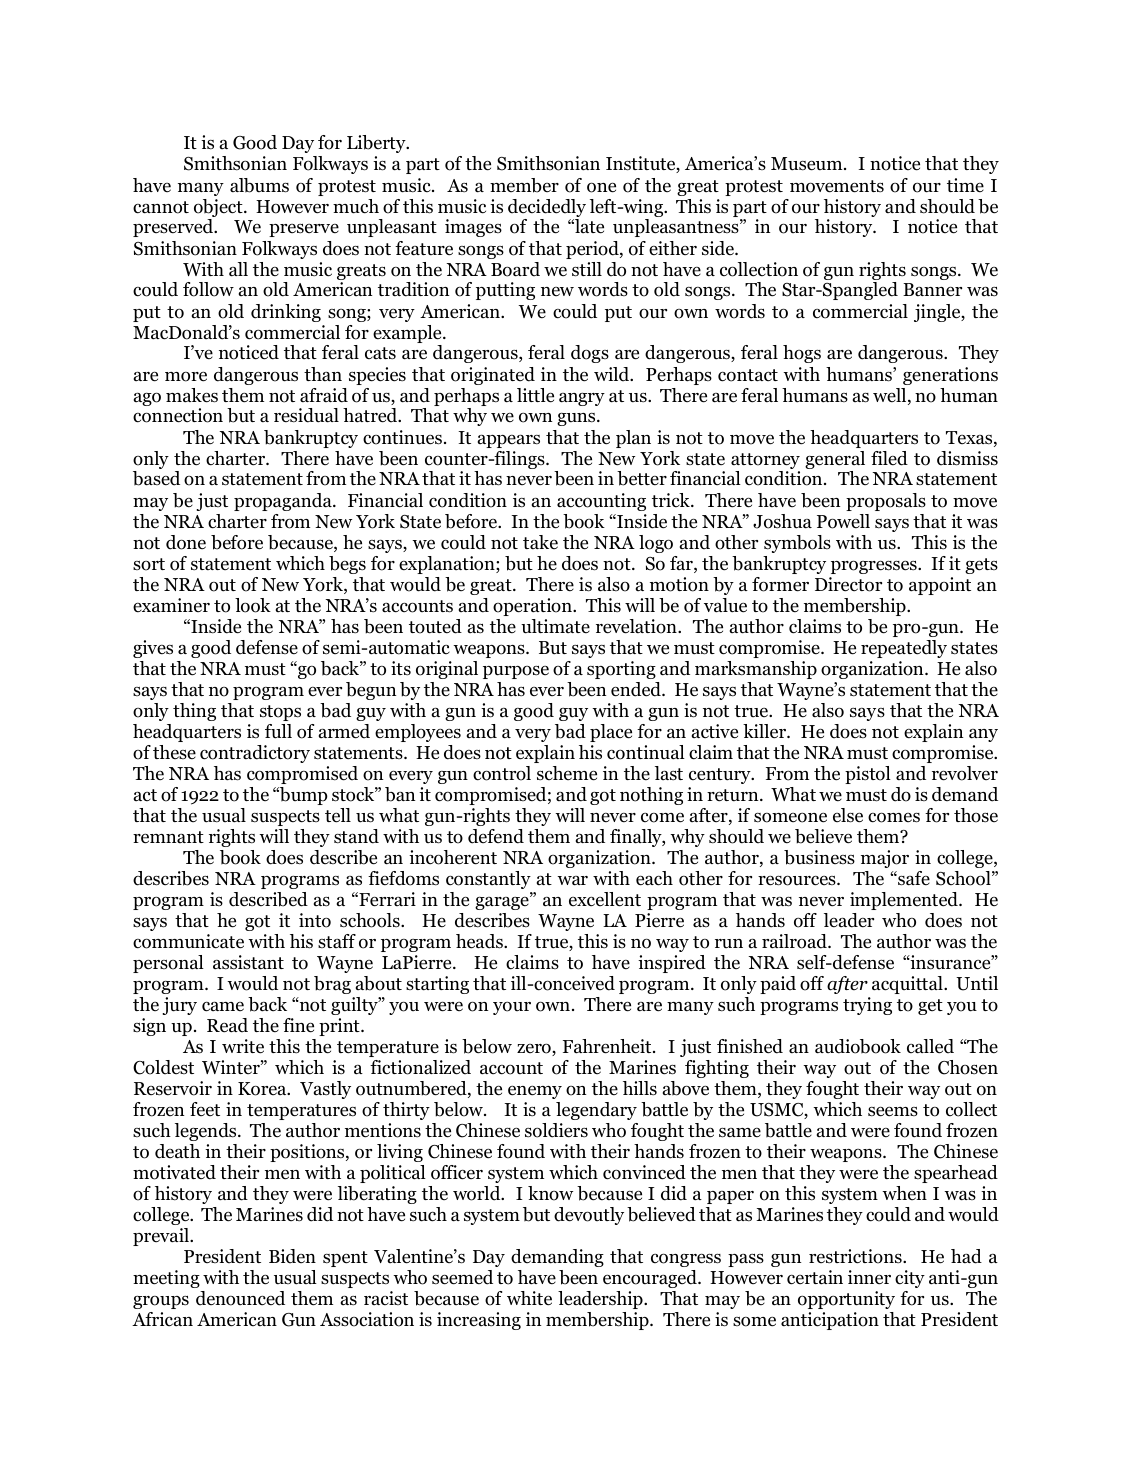 This screenshot has height=1464, width=1131. I want to click on trying, so click(867, 1006).
